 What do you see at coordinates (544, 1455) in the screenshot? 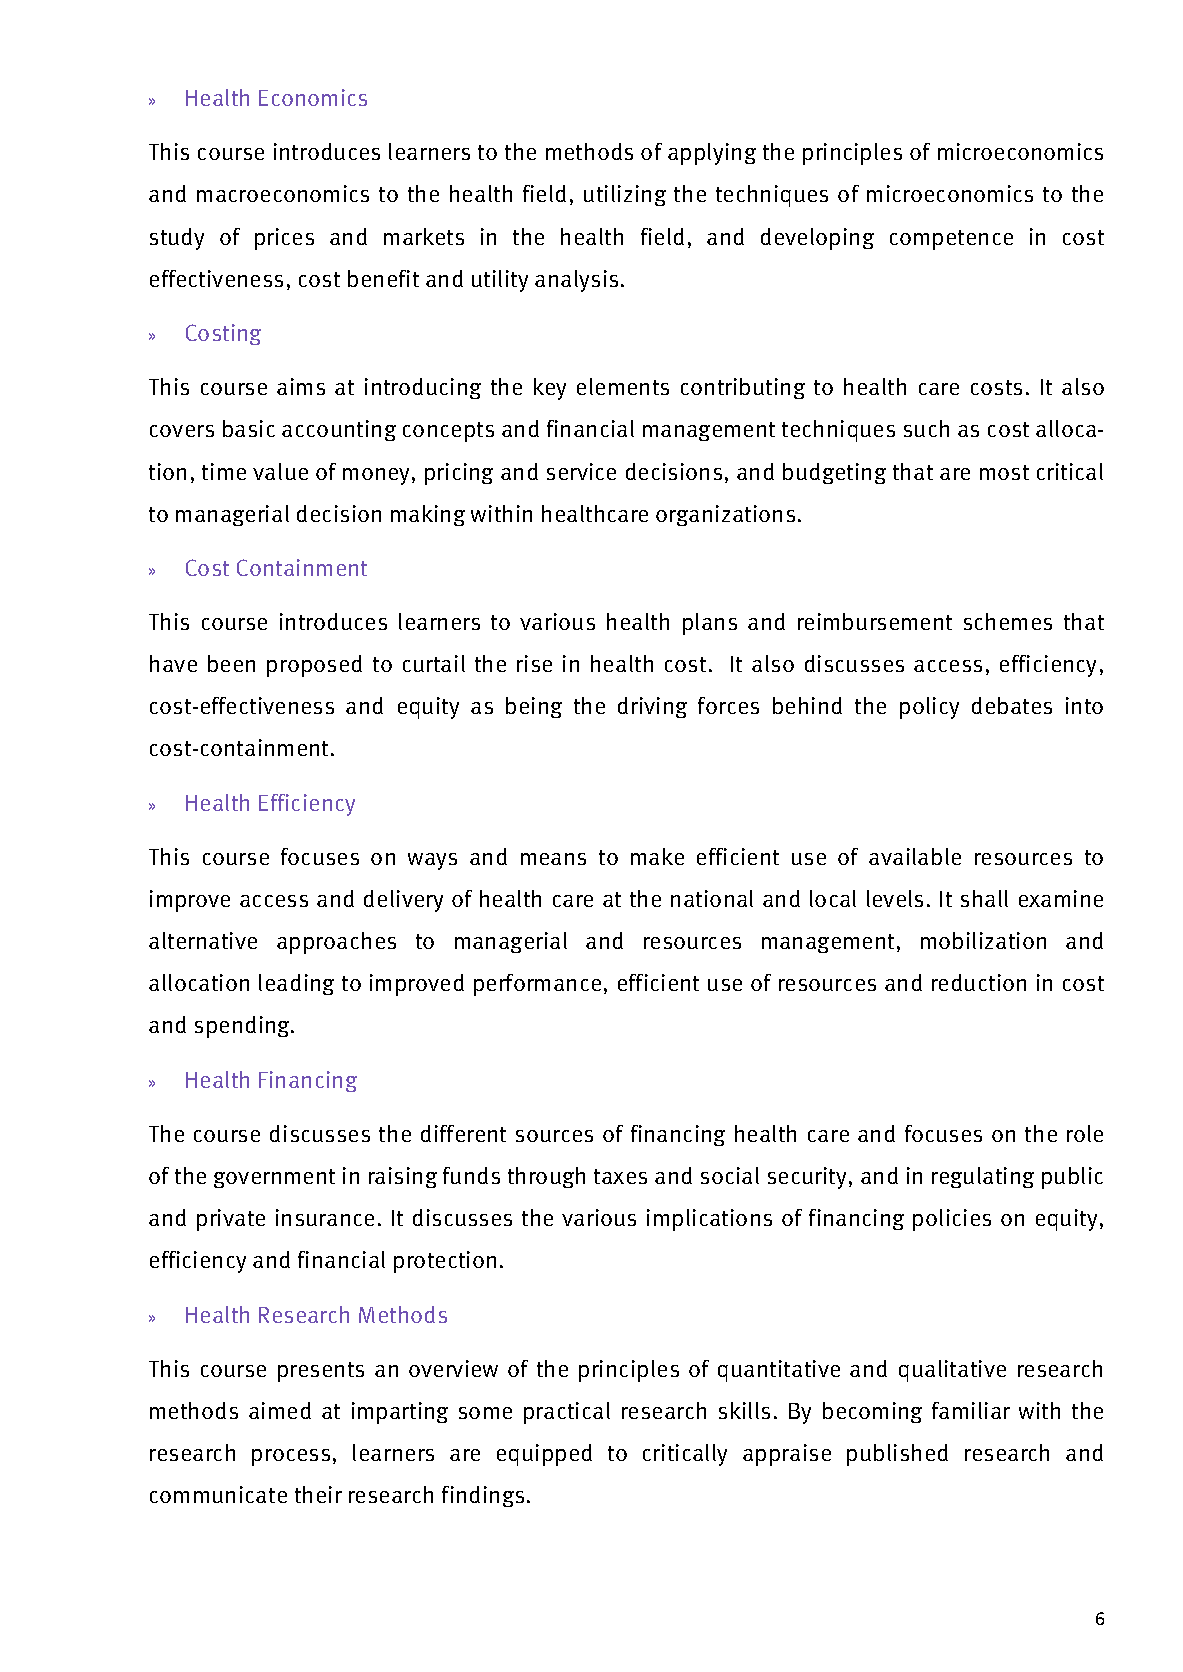
I see `equipped` at bounding box center [544, 1455].
